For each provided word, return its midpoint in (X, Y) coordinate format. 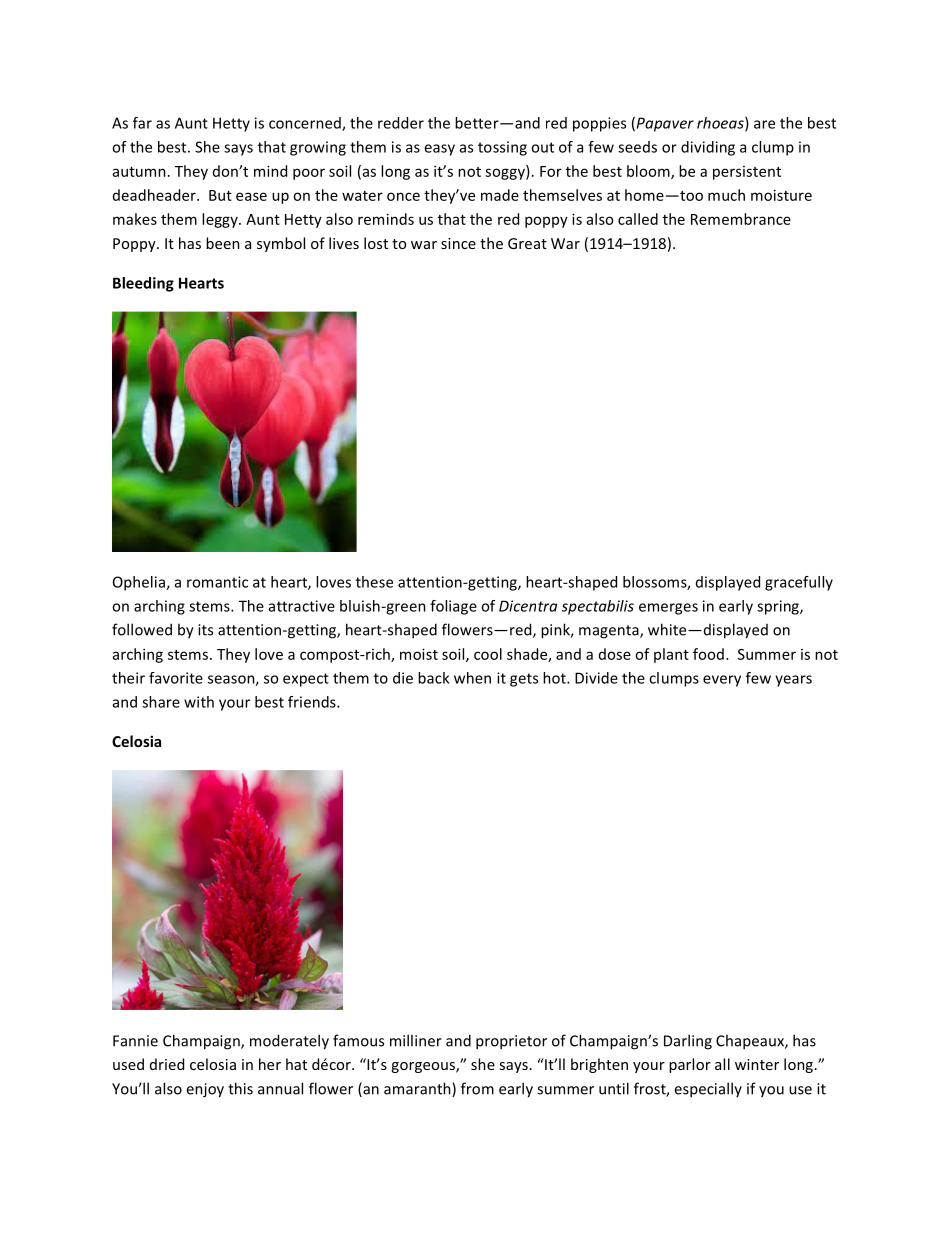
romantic (217, 582)
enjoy (205, 1090)
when (472, 678)
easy (439, 150)
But (220, 195)
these (374, 582)
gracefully (799, 583)
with (199, 702)
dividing (708, 148)
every (722, 681)
